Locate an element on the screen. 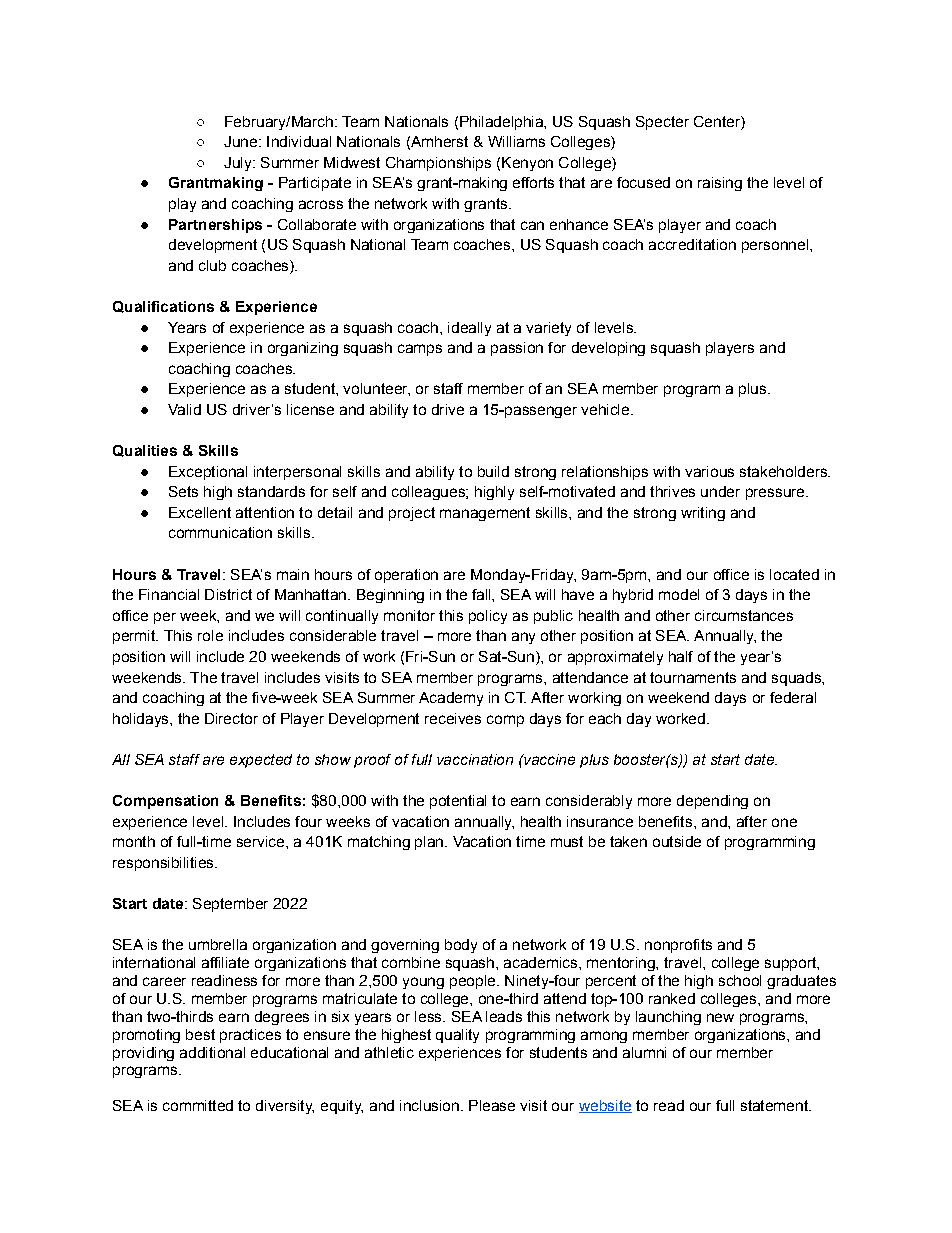 The width and height of the screenshot is (952, 1233). policy is located at coordinates (488, 617).
